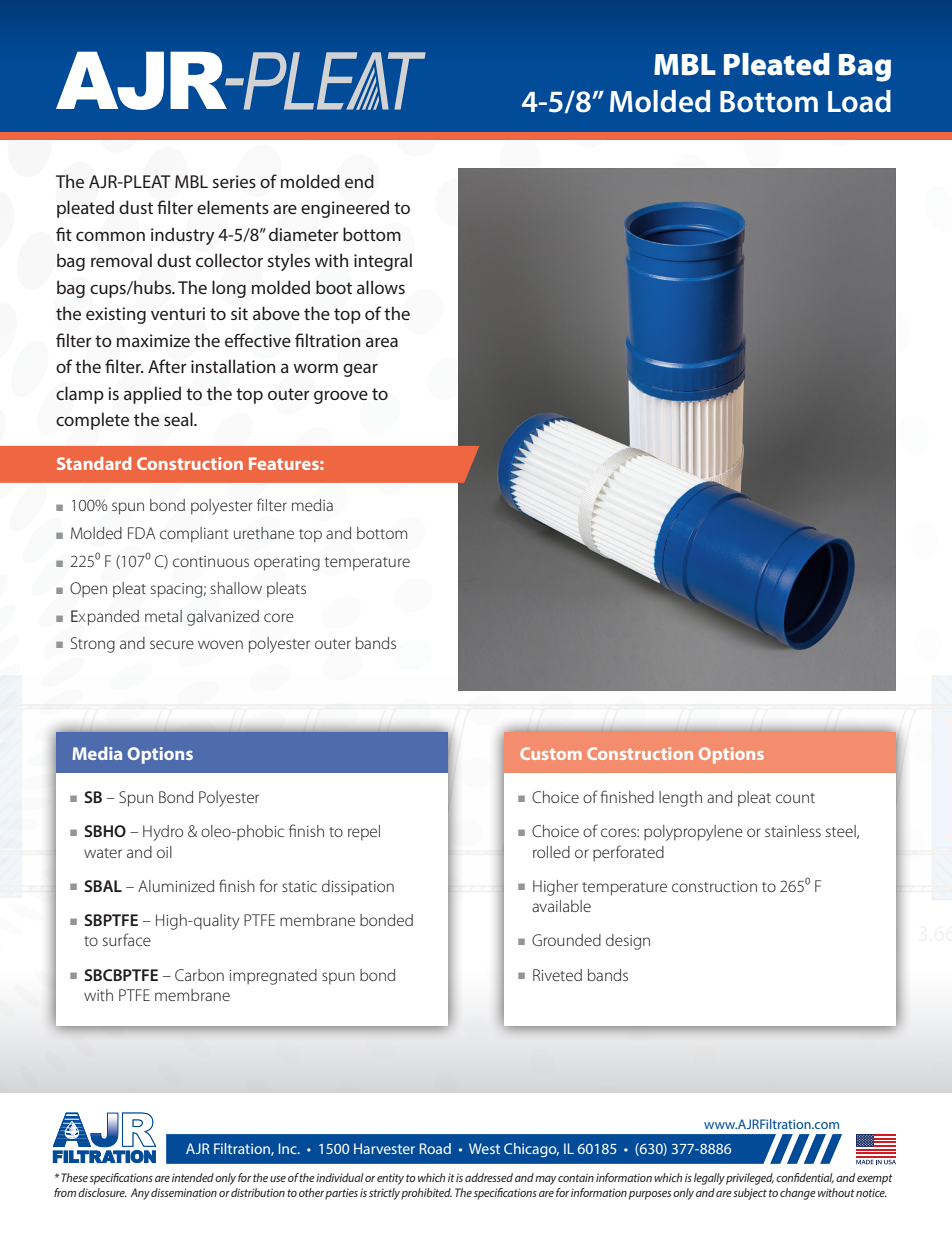  Describe the element at coordinates (234, 181) in the page. I see `series` at that location.
